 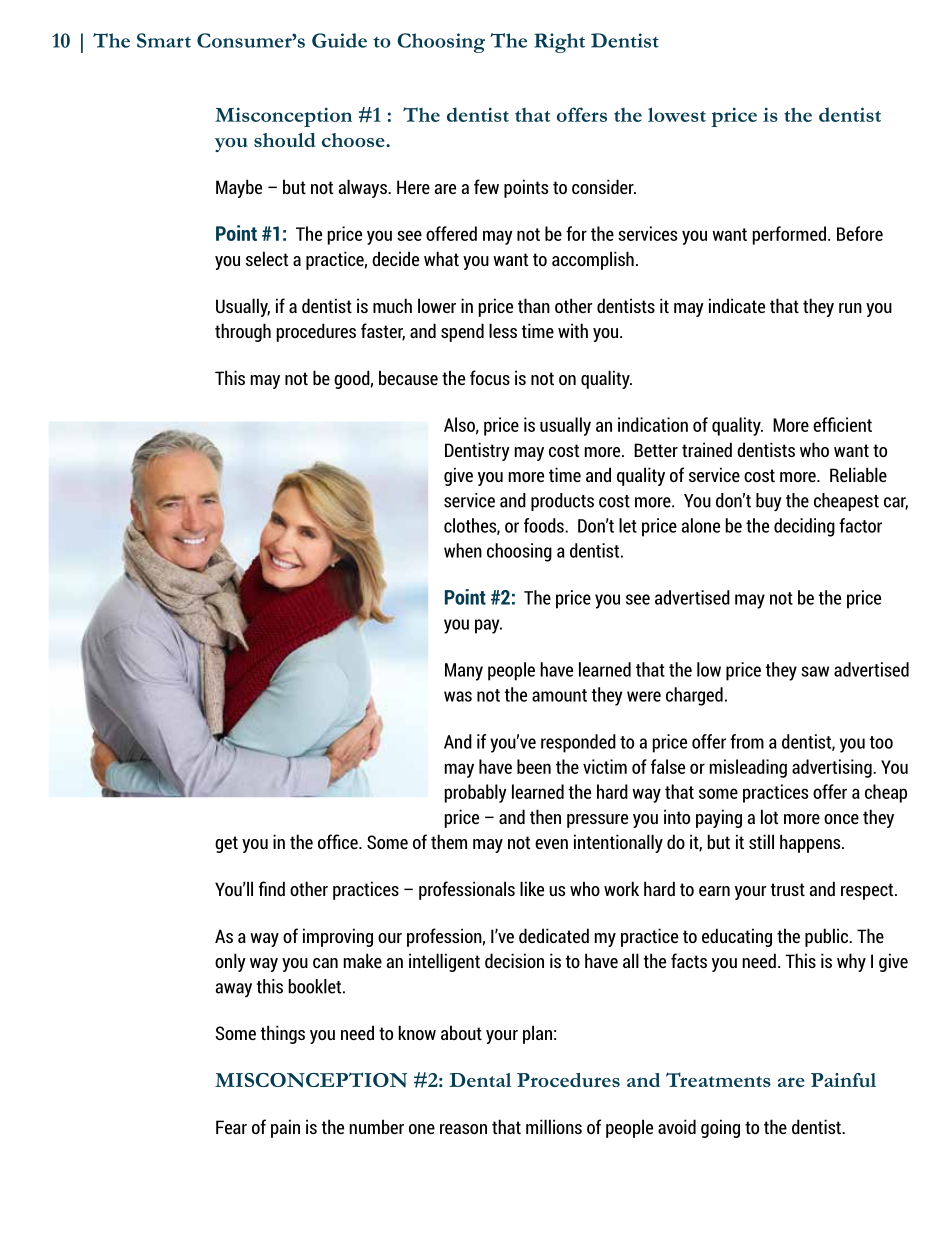 What do you see at coordinates (559, 43) in the image?
I see `Right` at bounding box center [559, 43].
